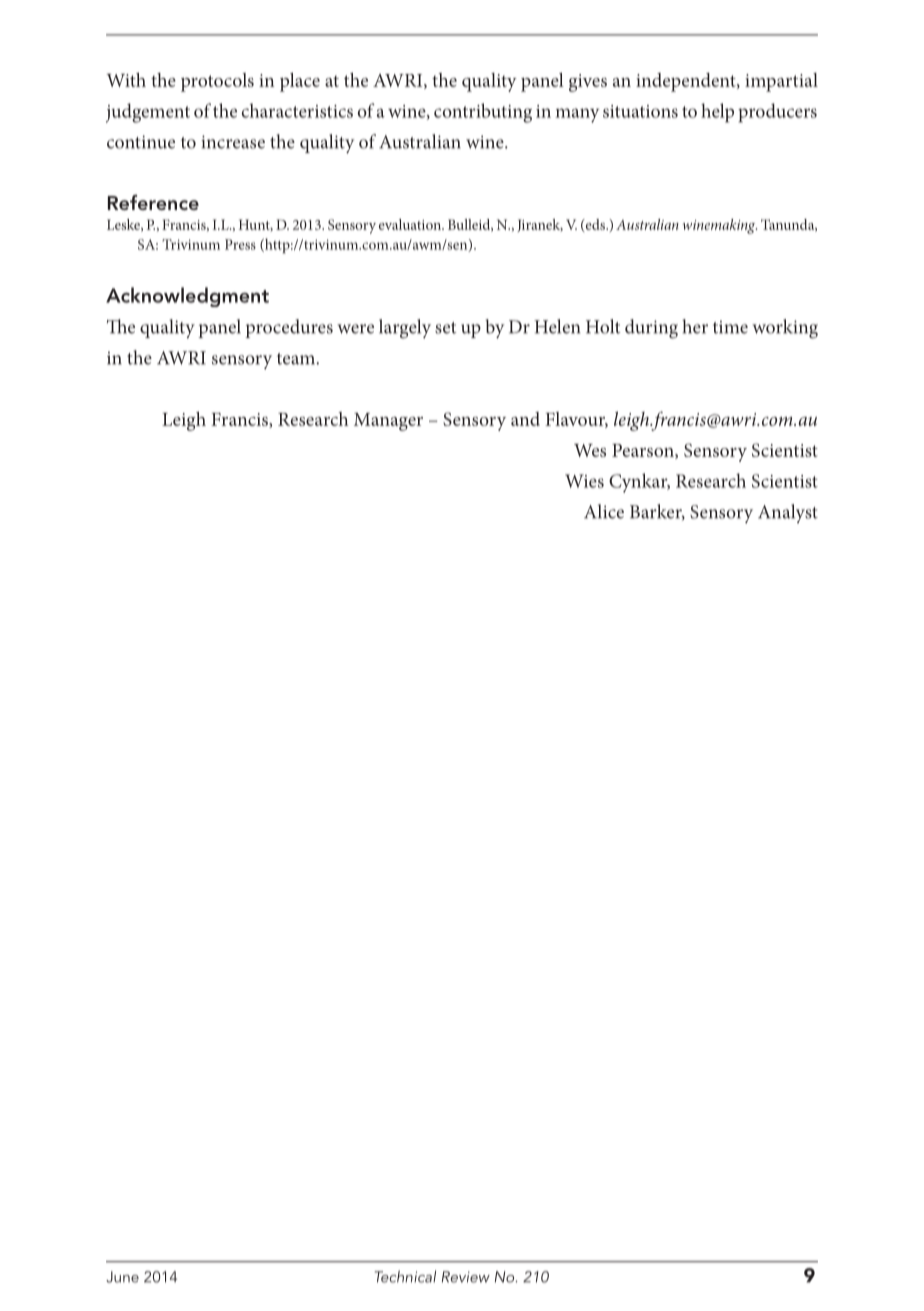  I want to click on Flavour, so click(576, 420).
